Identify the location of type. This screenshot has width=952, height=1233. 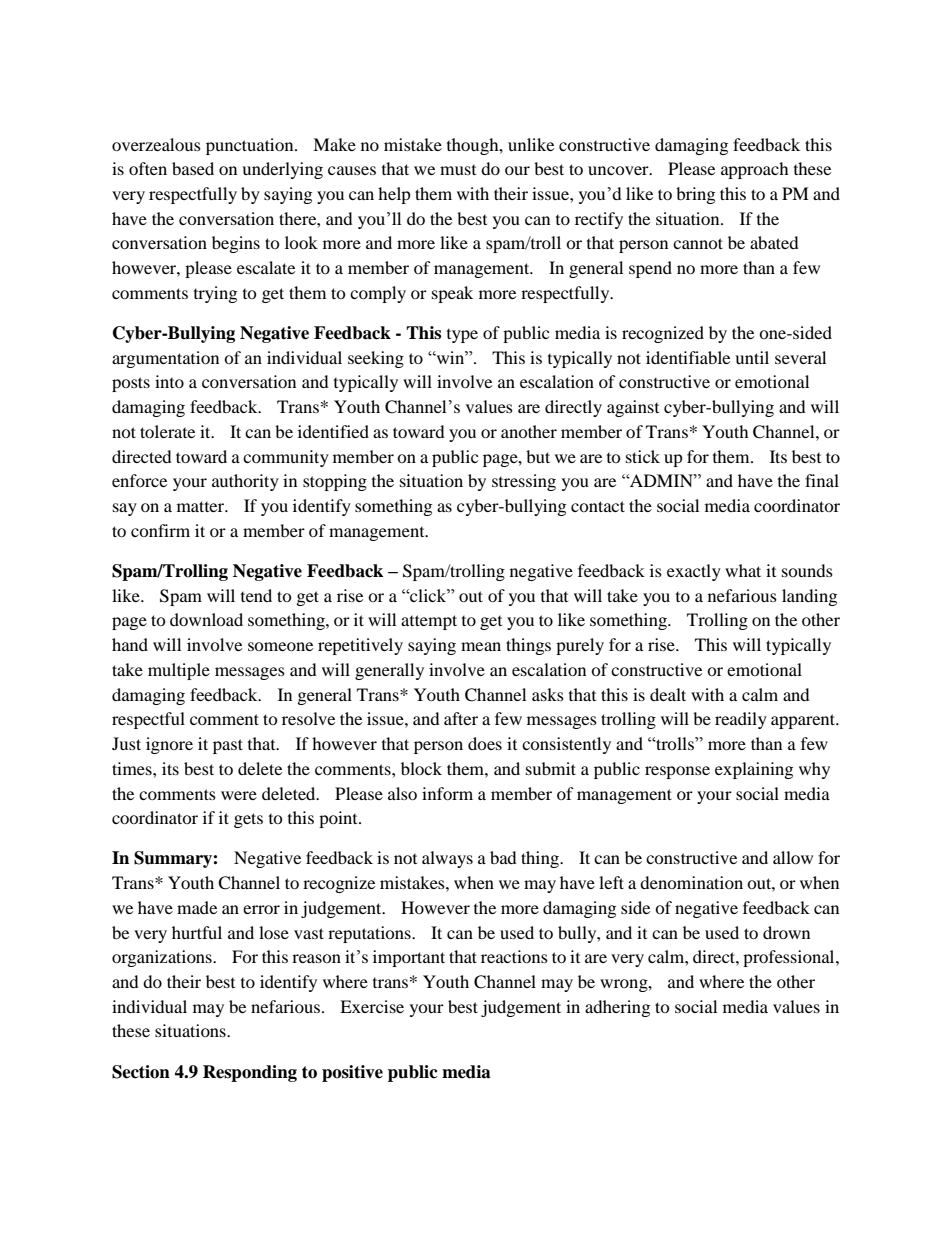
(462, 336).
